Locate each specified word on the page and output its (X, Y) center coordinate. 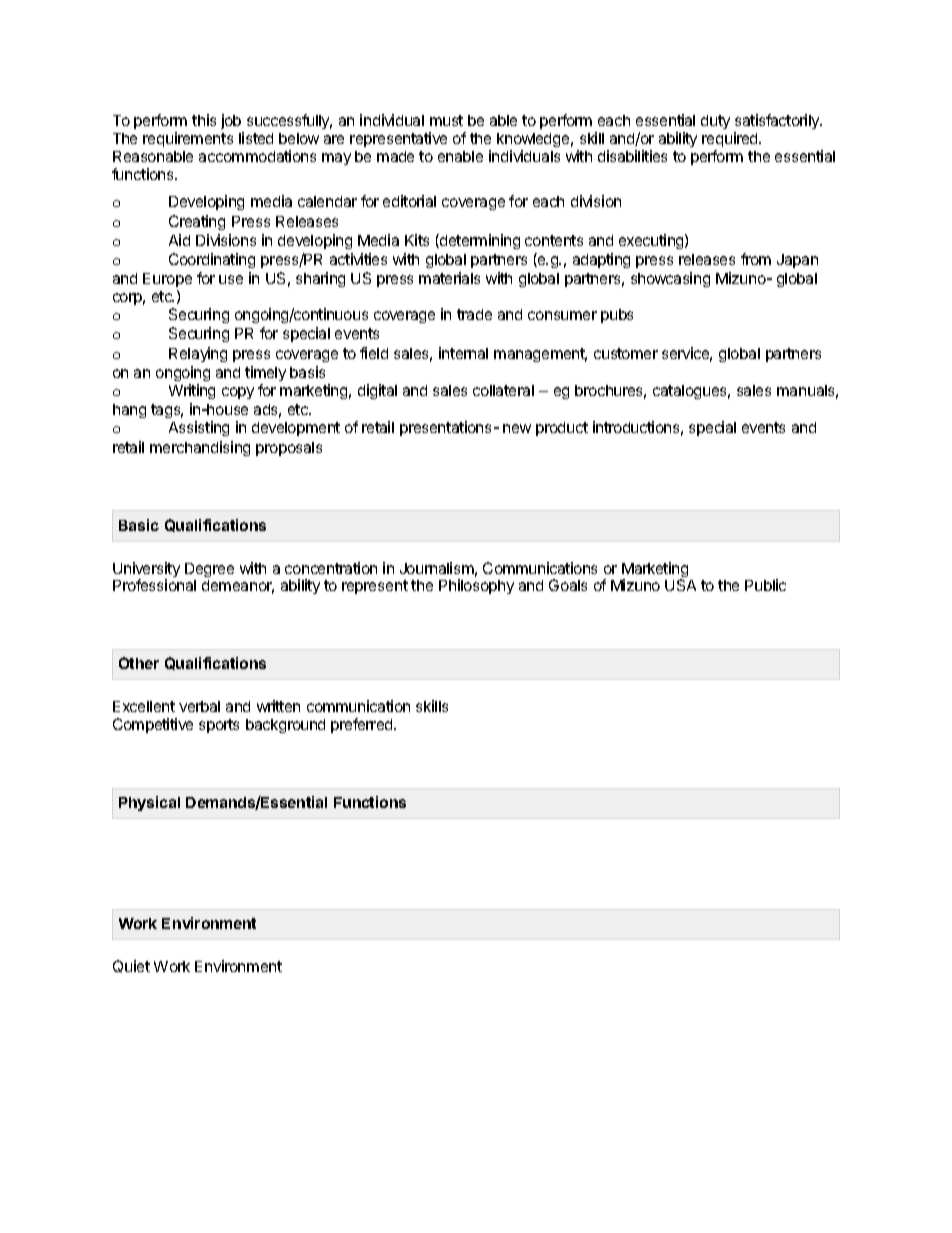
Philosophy (476, 586)
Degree (209, 570)
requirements (188, 139)
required (731, 139)
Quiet (131, 966)
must (446, 120)
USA (680, 585)
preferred (363, 725)
